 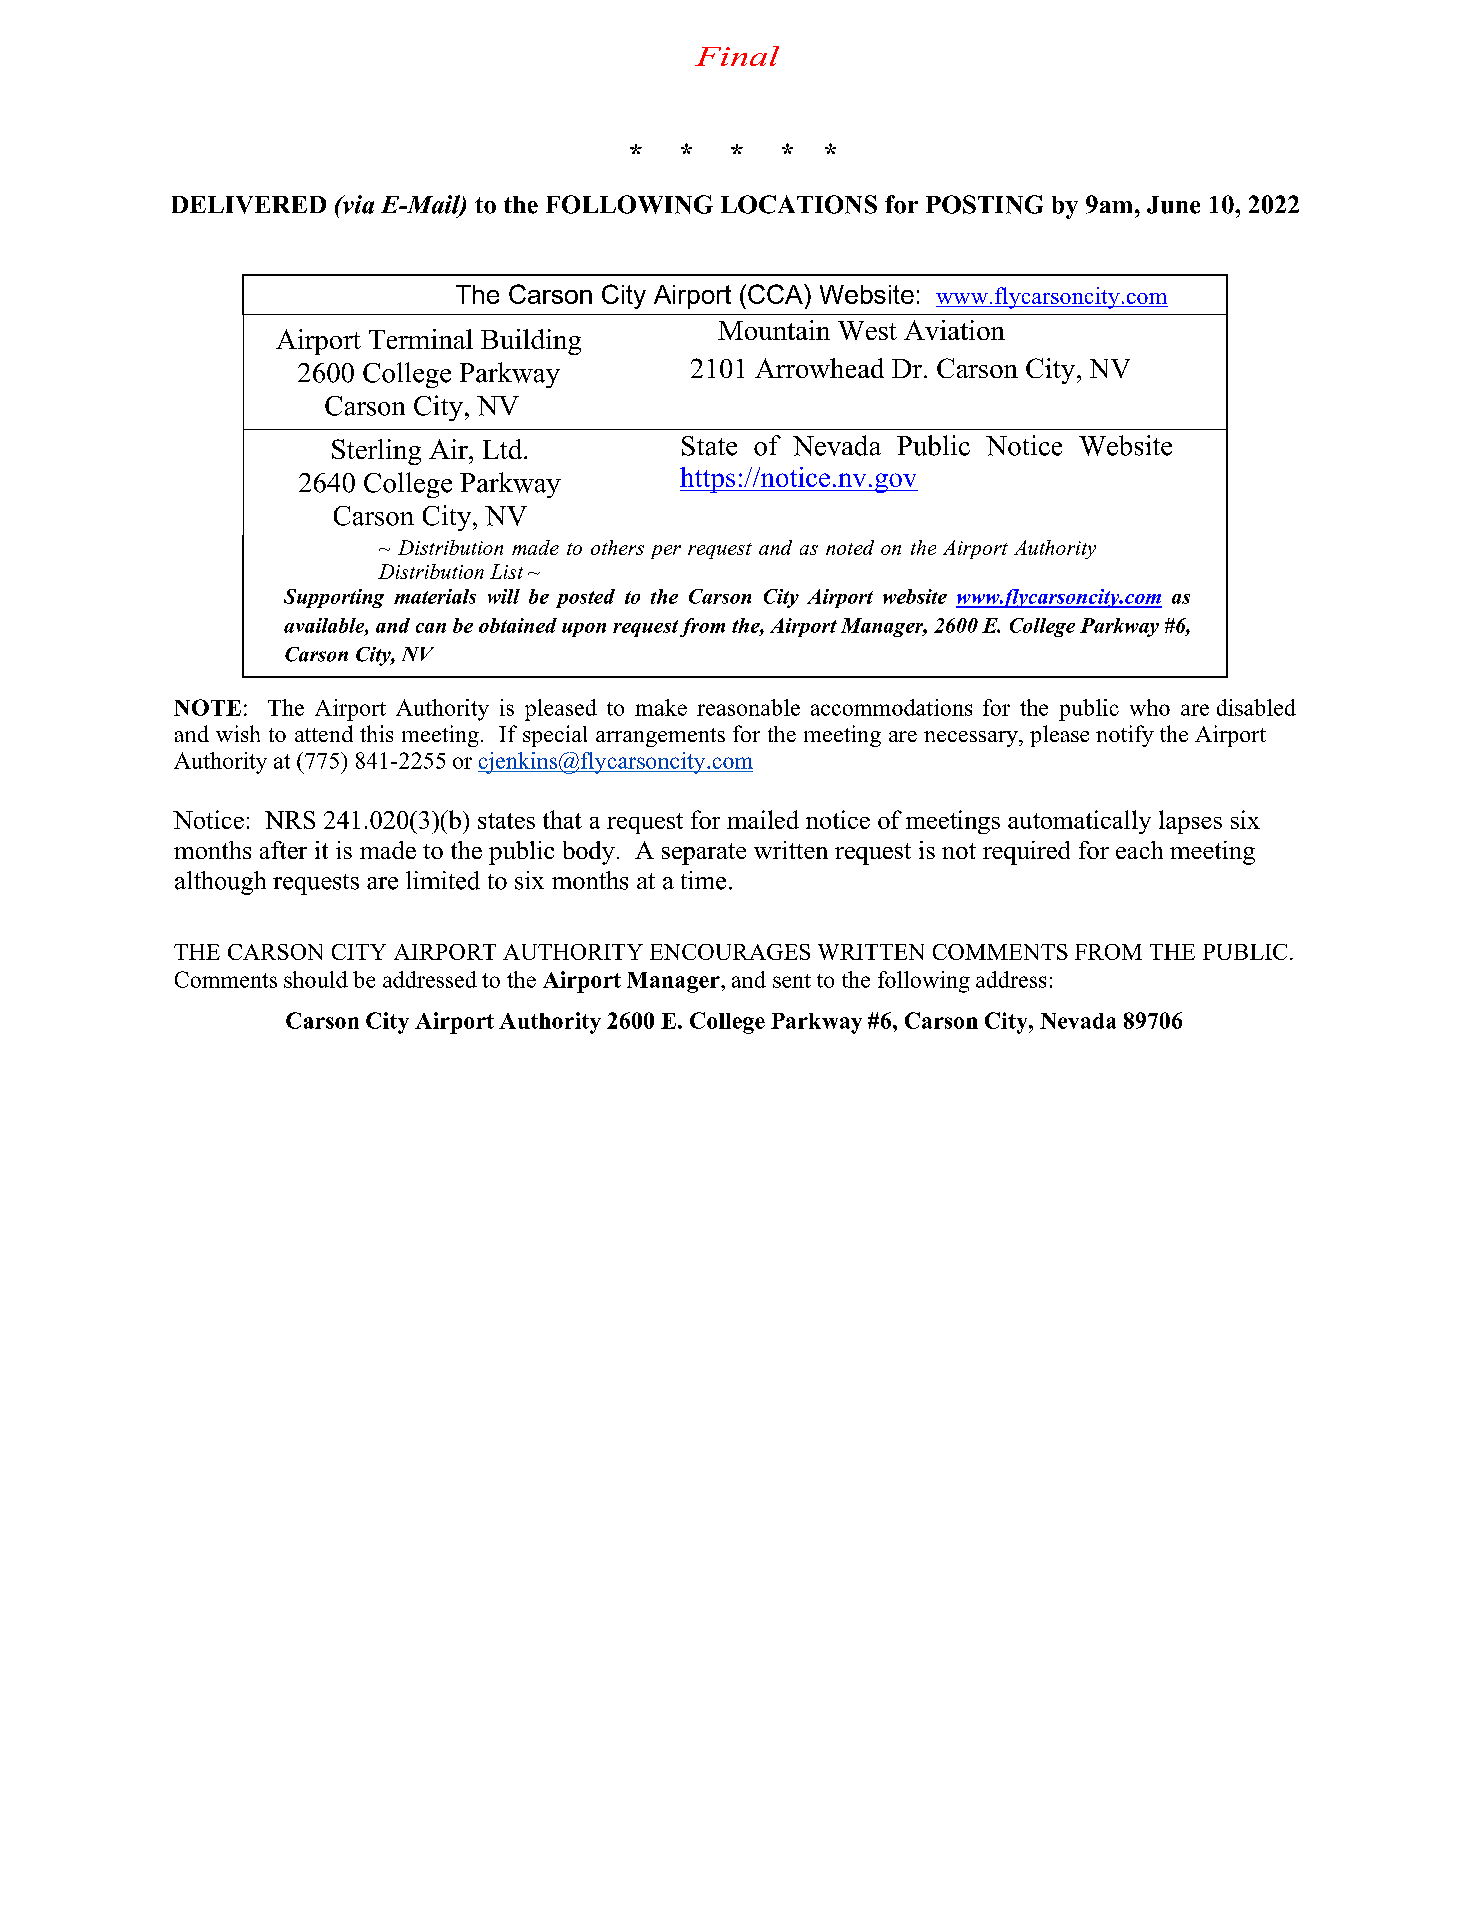 I want to click on Terminal, so click(x=421, y=339).
